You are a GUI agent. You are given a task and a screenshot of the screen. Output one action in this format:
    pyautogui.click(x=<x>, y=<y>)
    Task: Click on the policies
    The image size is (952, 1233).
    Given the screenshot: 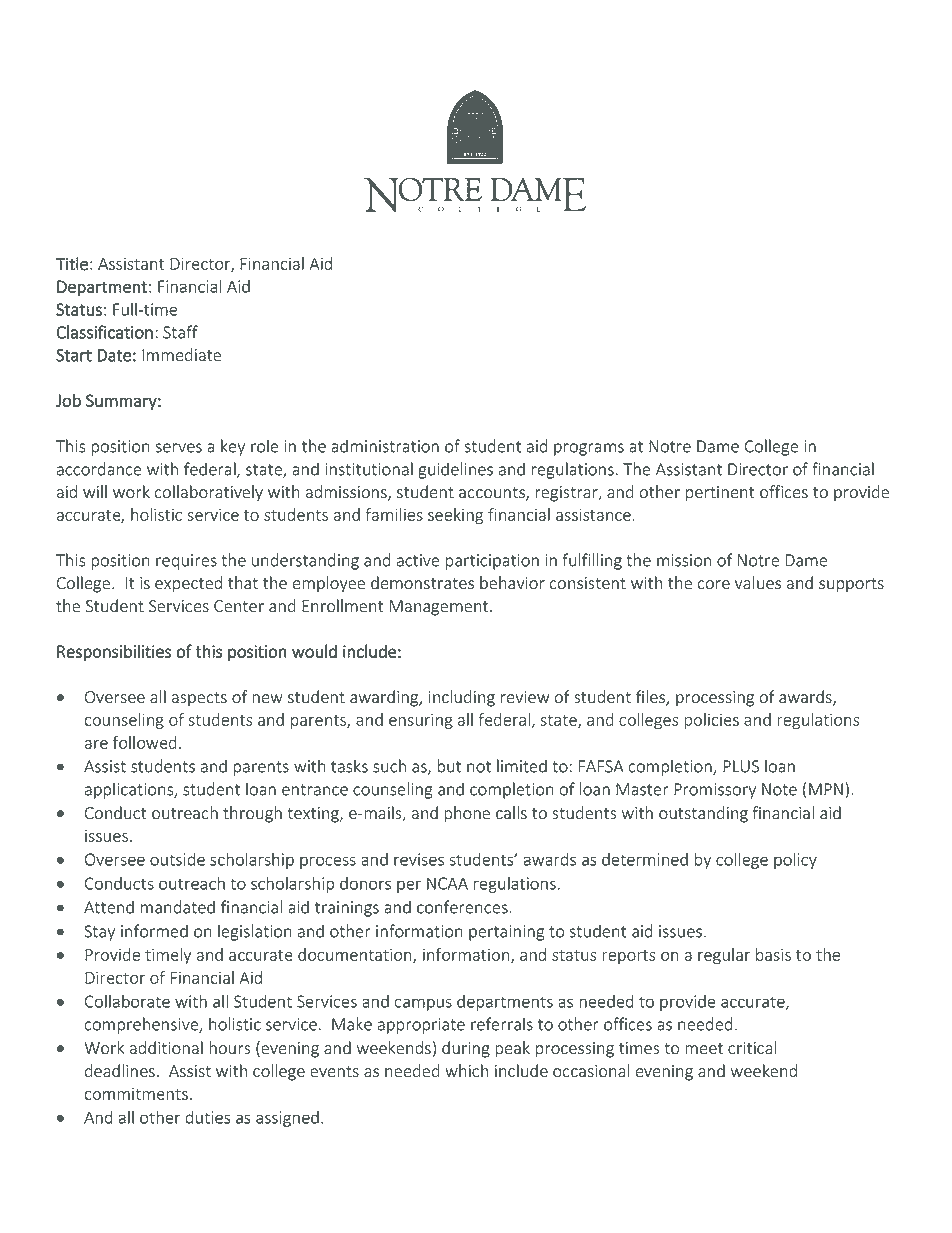 What is the action you would take?
    pyautogui.click(x=711, y=721)
